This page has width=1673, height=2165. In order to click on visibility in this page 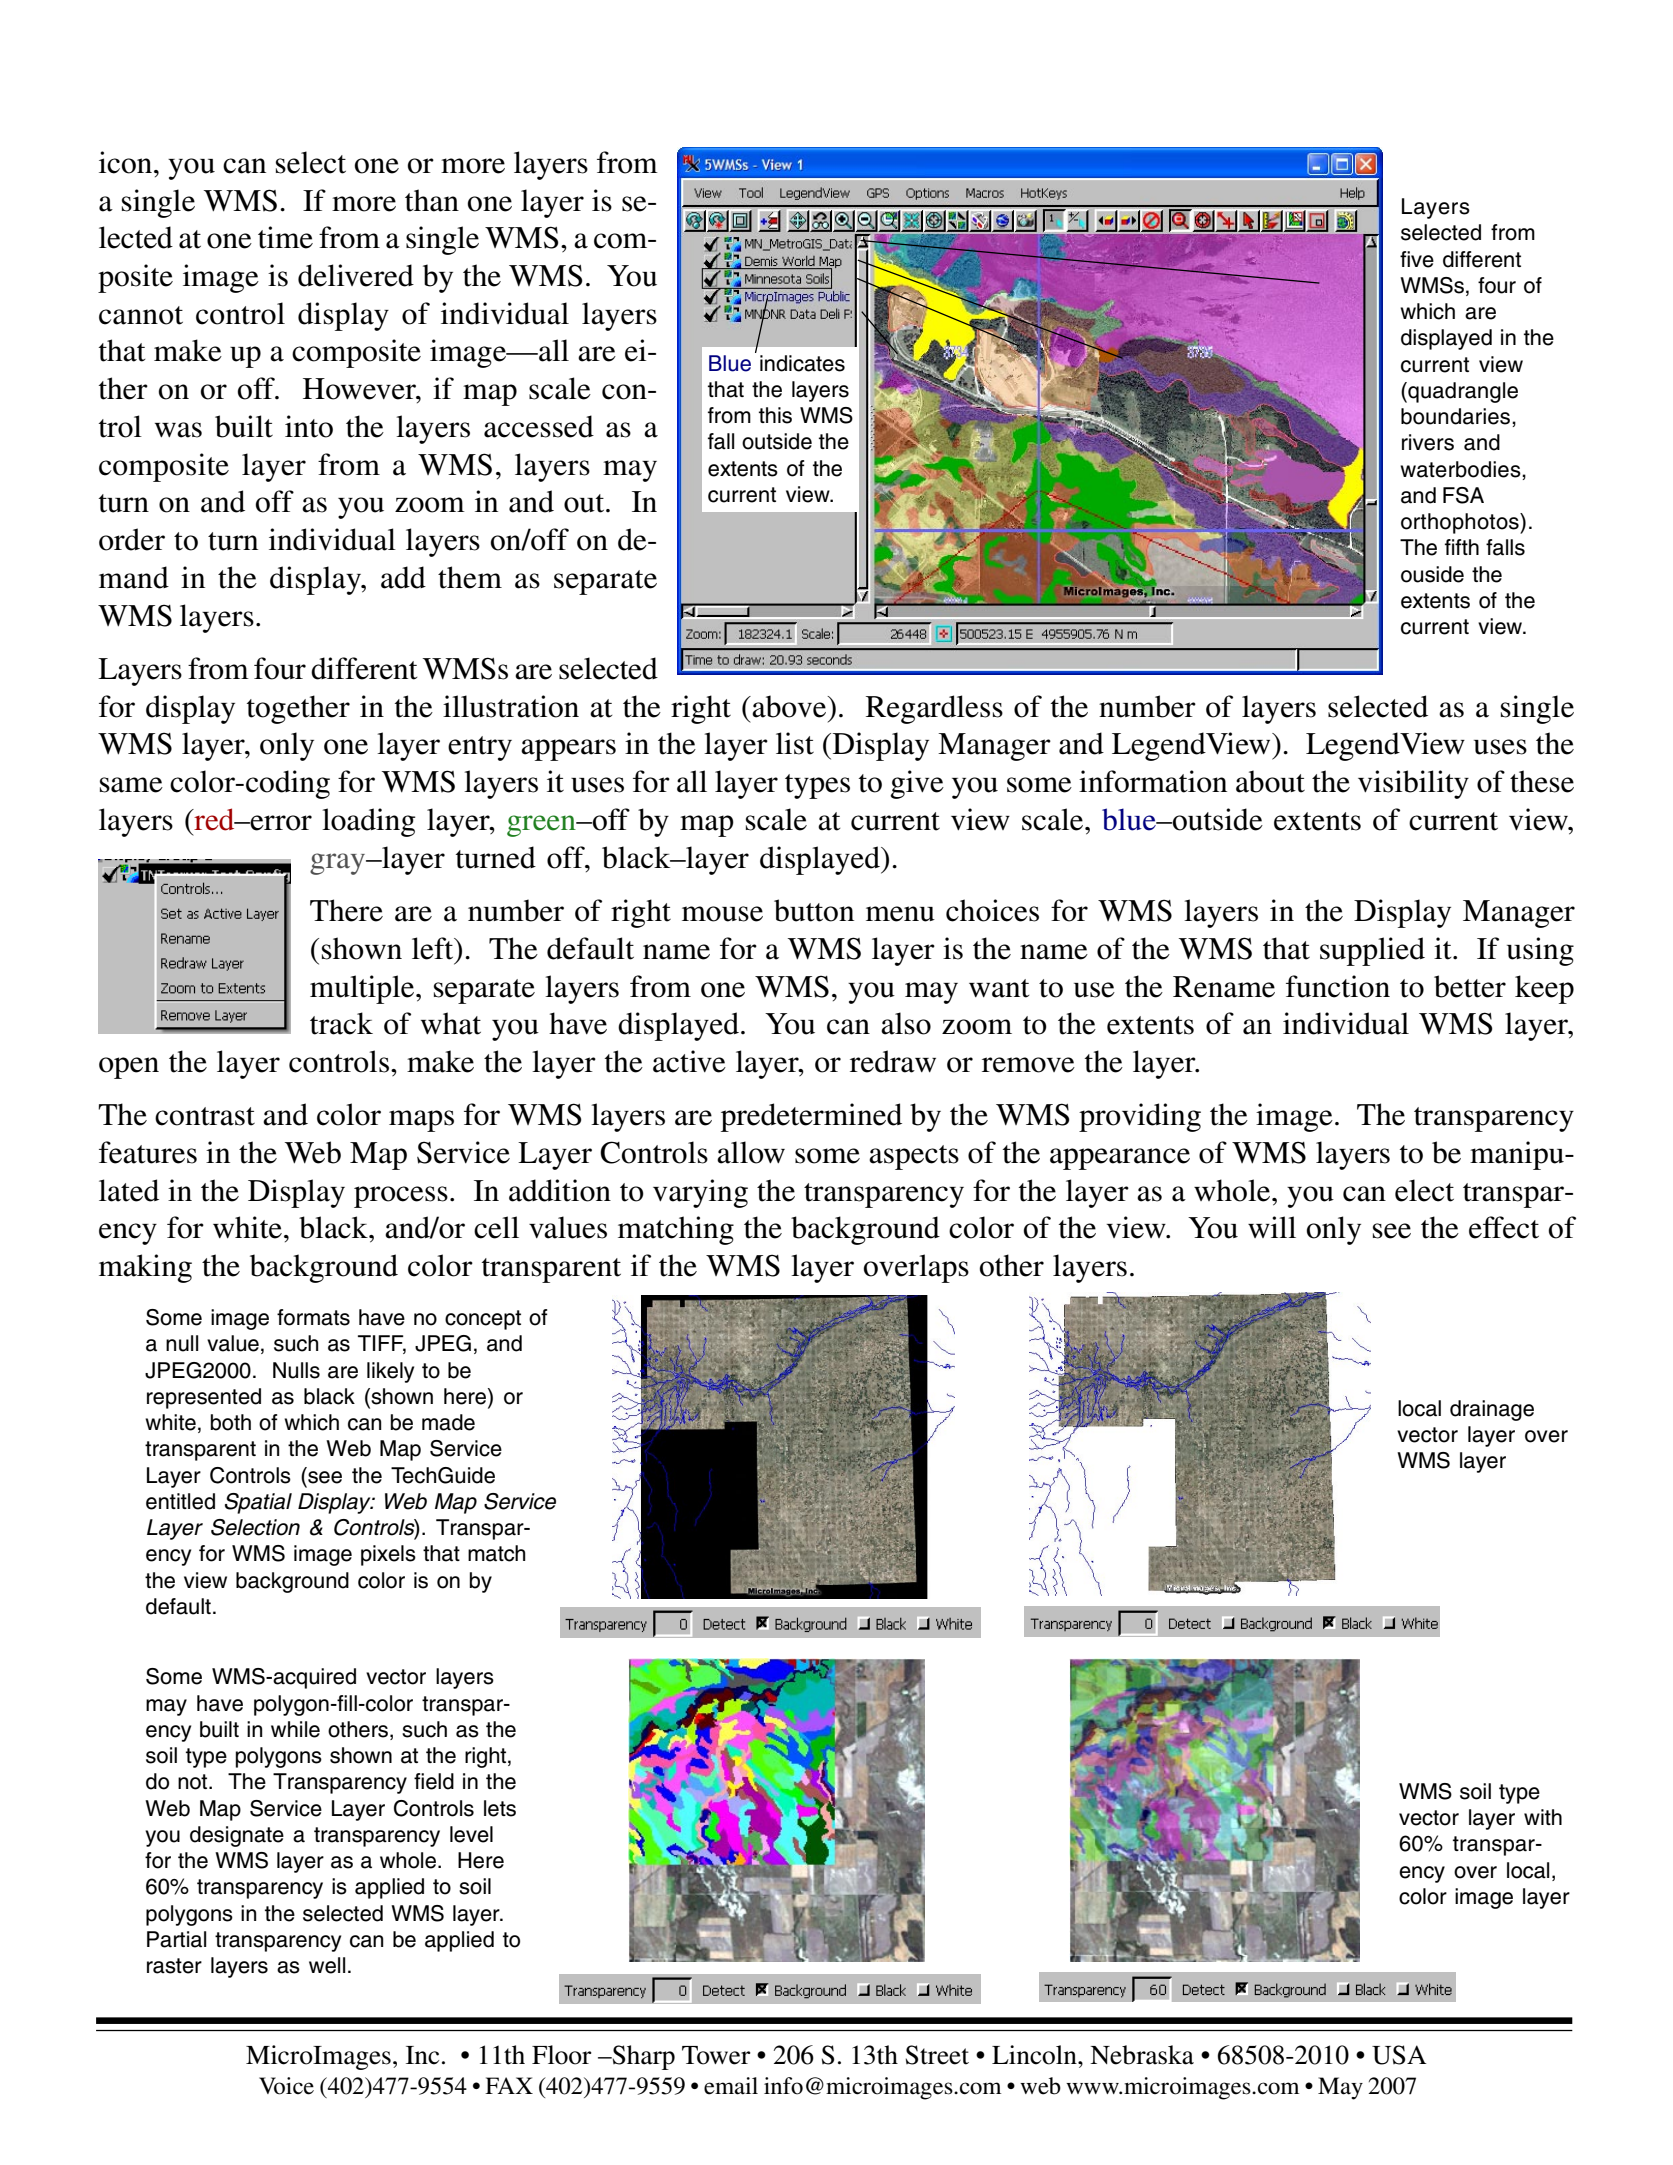, I will do `click(1413, 784)`.
